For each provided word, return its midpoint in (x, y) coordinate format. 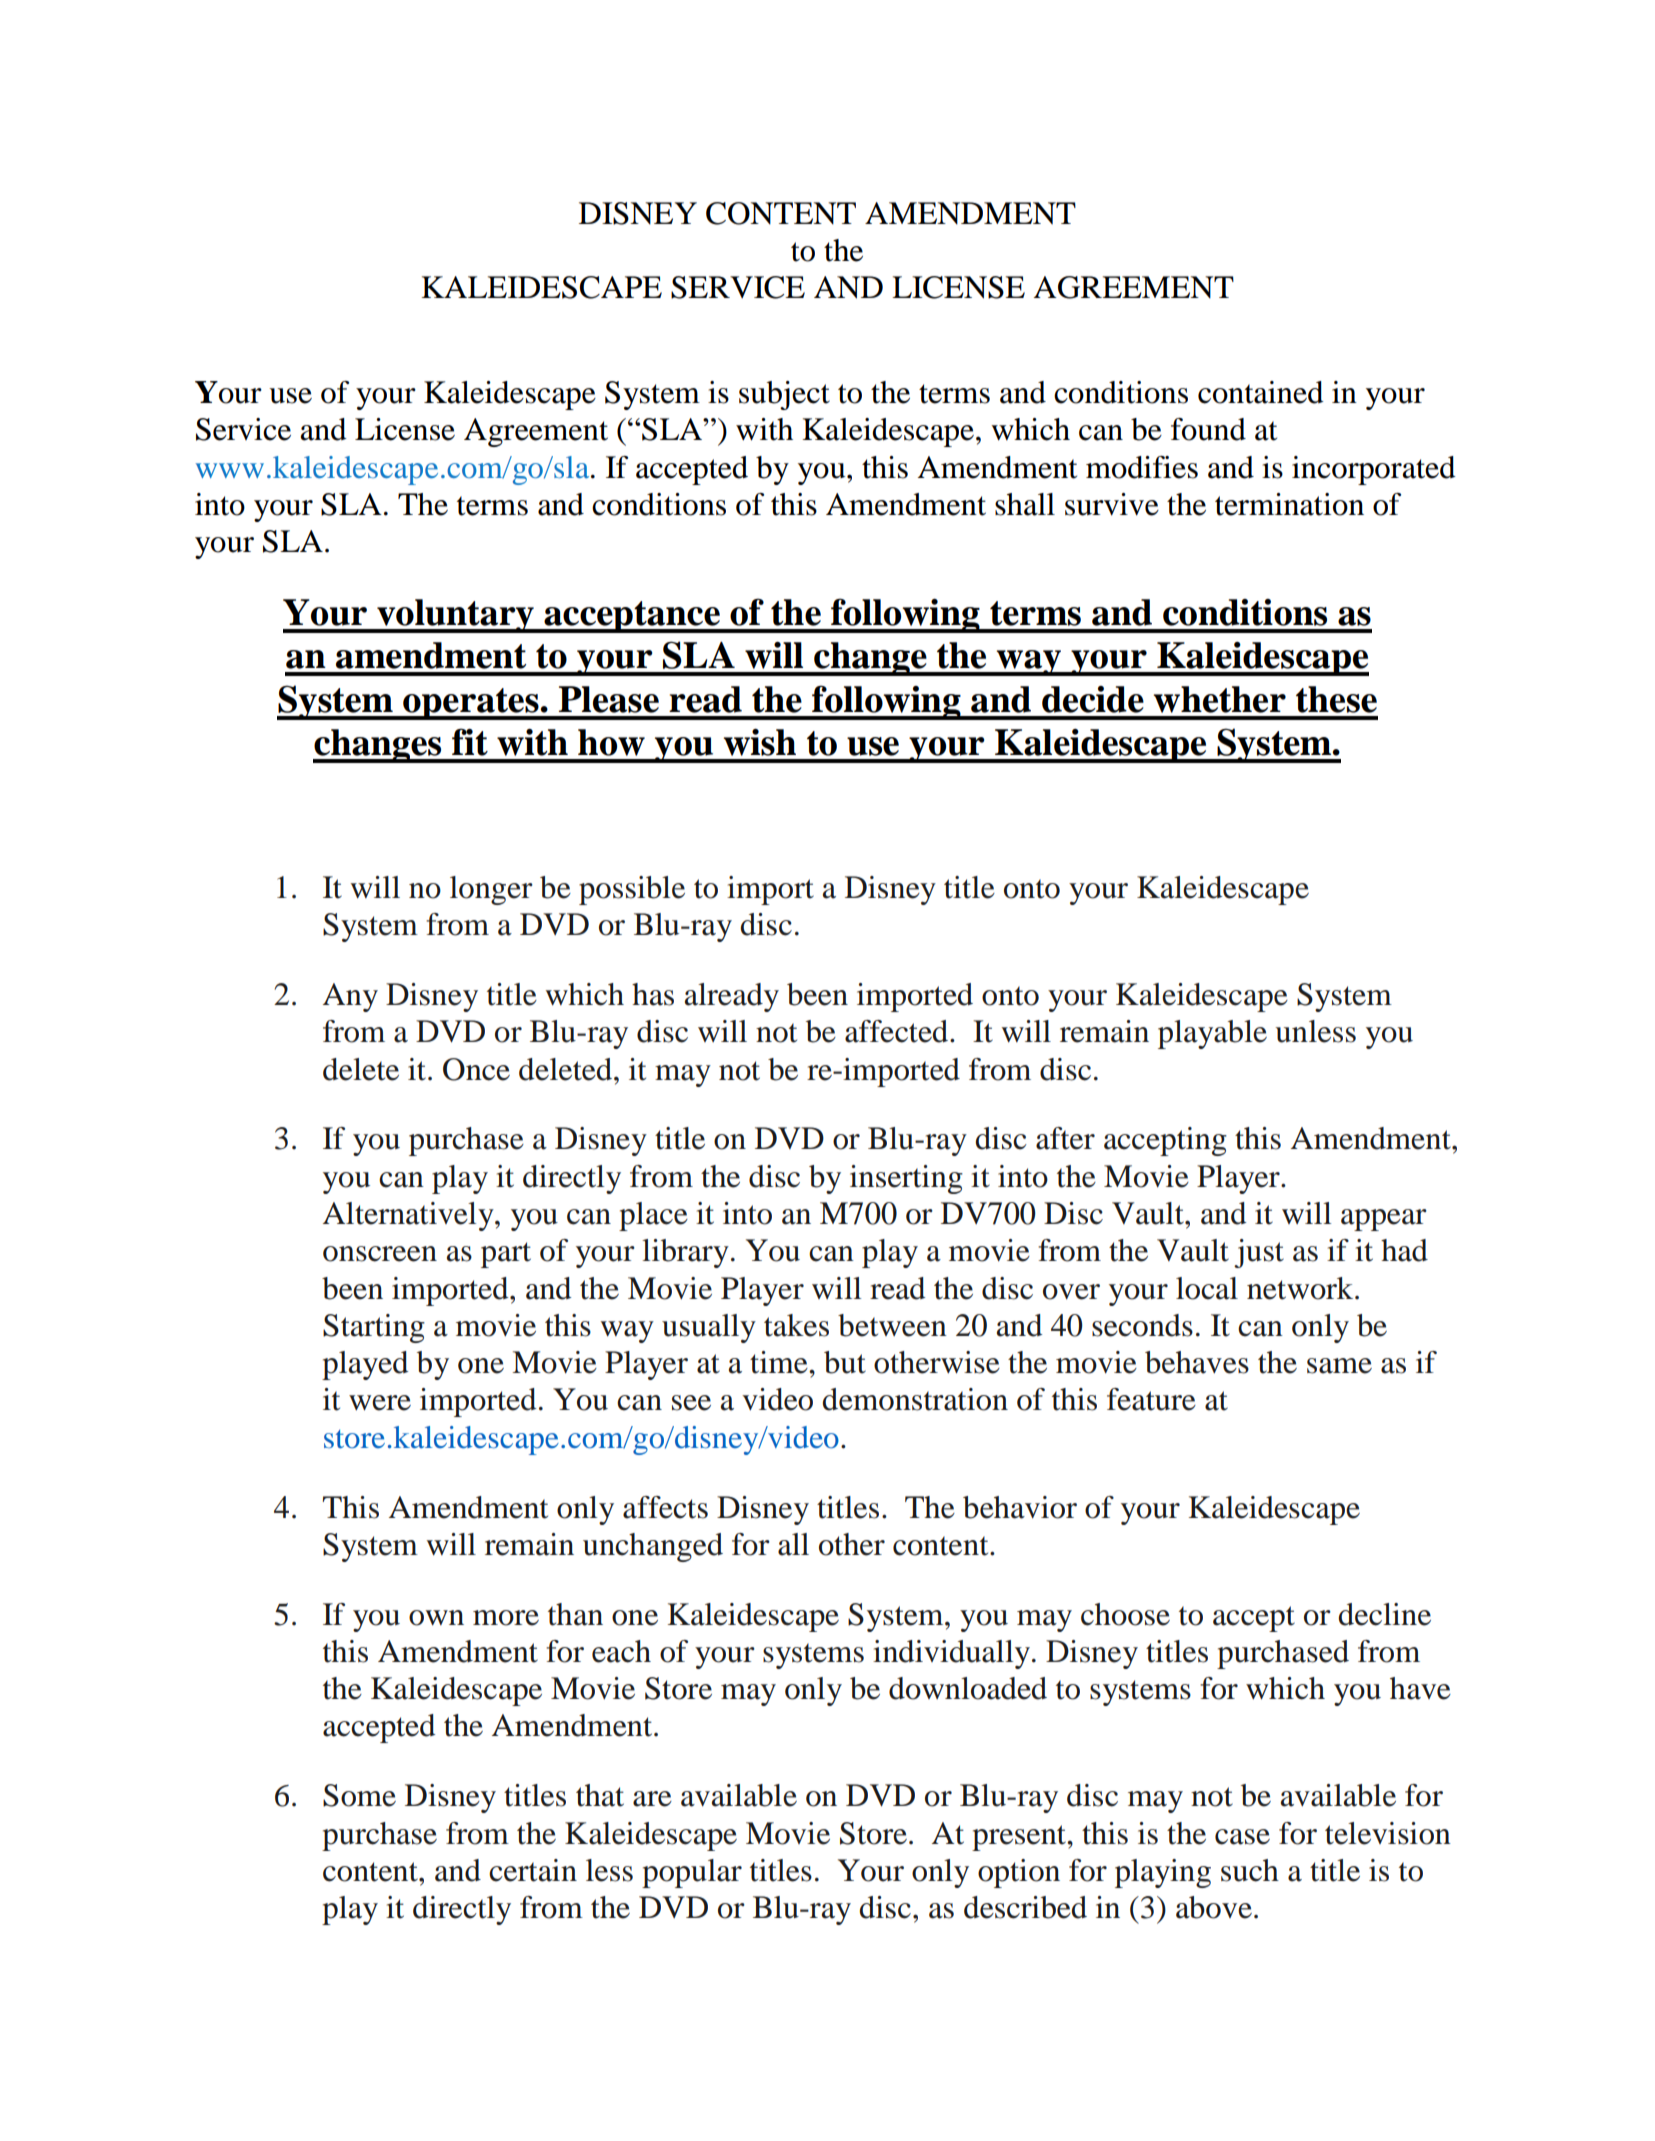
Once (476, 1069)
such (1250, 1870)
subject (784, 395)
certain (533, 1870)
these (1336, 699)
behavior (1020, 1507)
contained (1261, 392)
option (1019, 1873)
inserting (906, 1179)
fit (470, 742)
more (506, 1618)
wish (759, 742)
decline (1384, 1614)
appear (1384, 1220)
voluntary (455, 616)
